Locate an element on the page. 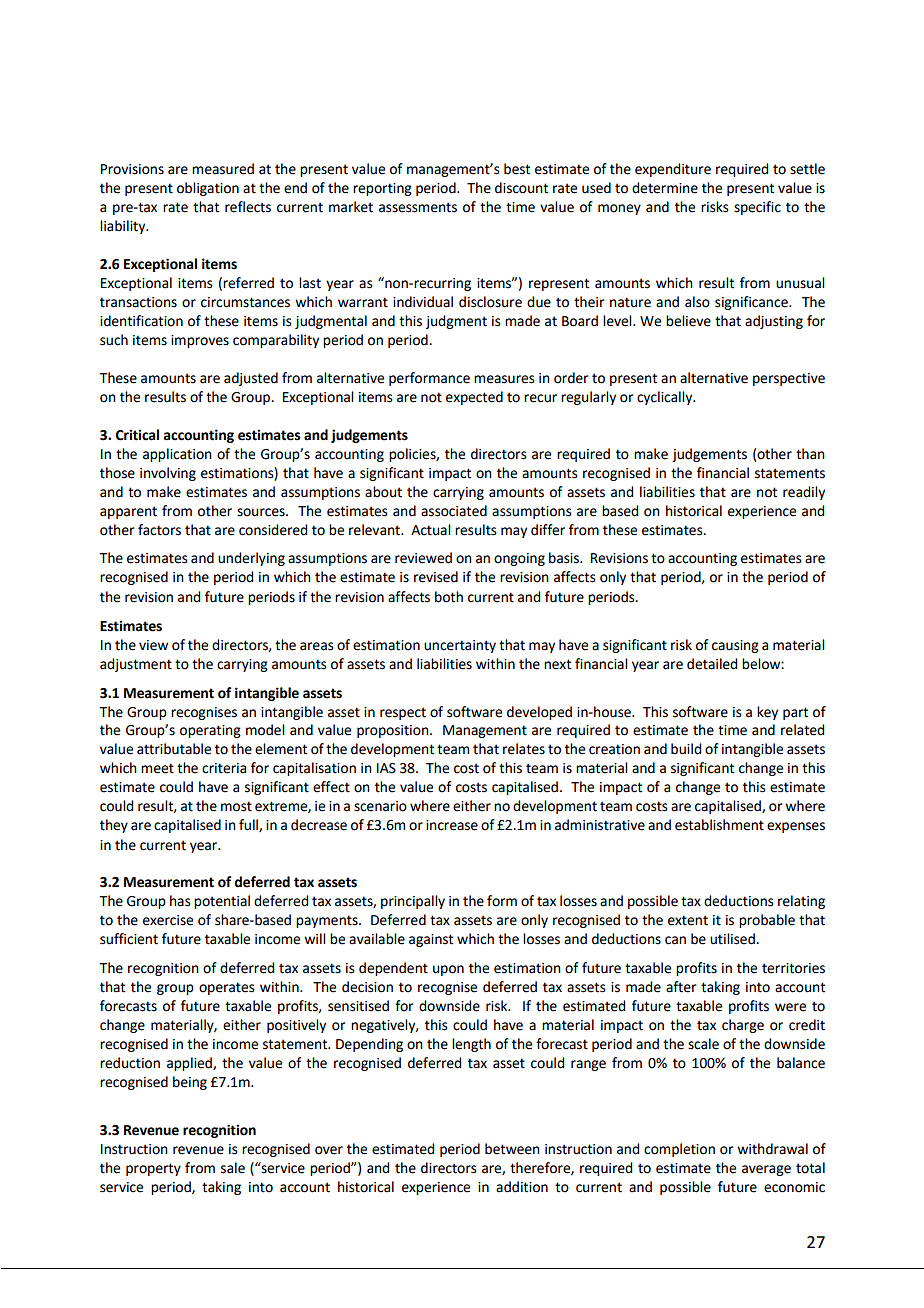 Image resolution: width=924 pixels, height=1308 pixels. utilised is located at coordinates (733, 939).
